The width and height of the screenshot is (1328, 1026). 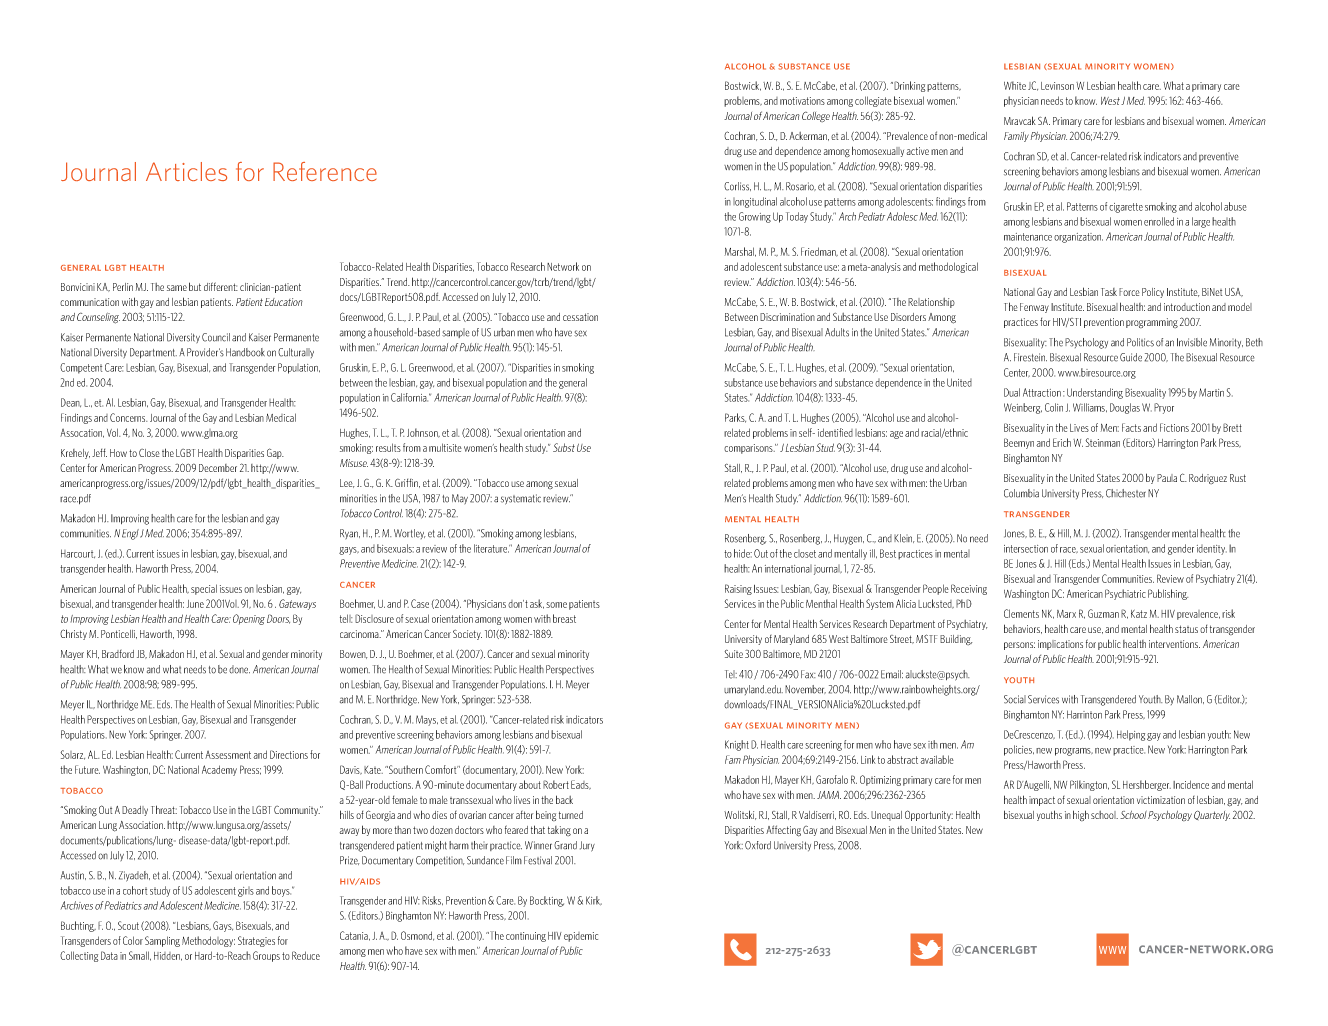 What do you see at coordinates (245, 352) in the screenshot?
I see `Handbook` at bounding box center [245, 352].
